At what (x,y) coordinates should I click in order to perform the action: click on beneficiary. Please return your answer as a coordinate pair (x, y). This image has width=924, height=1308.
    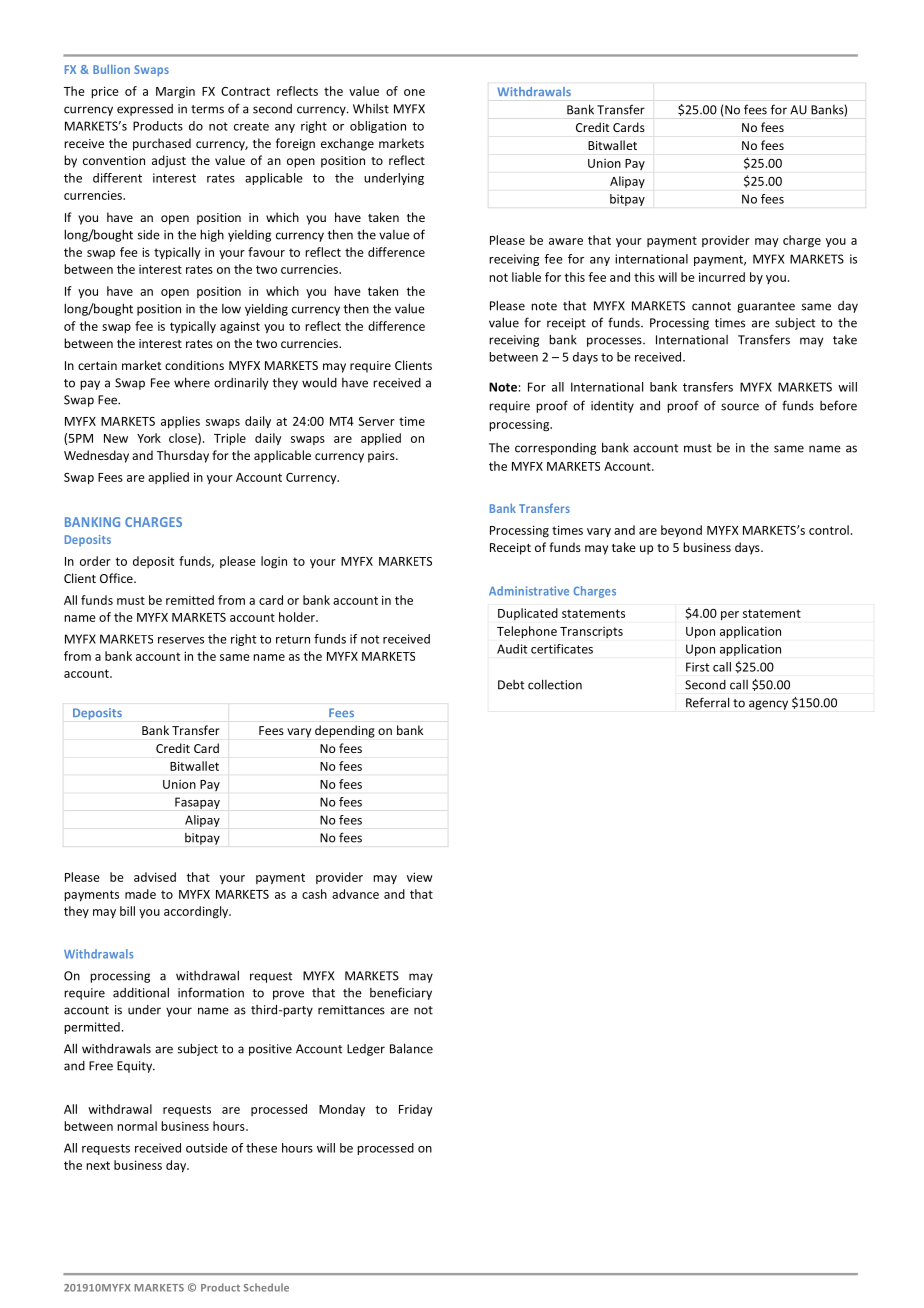
    Looking at the image, I should click on (401, 993).
